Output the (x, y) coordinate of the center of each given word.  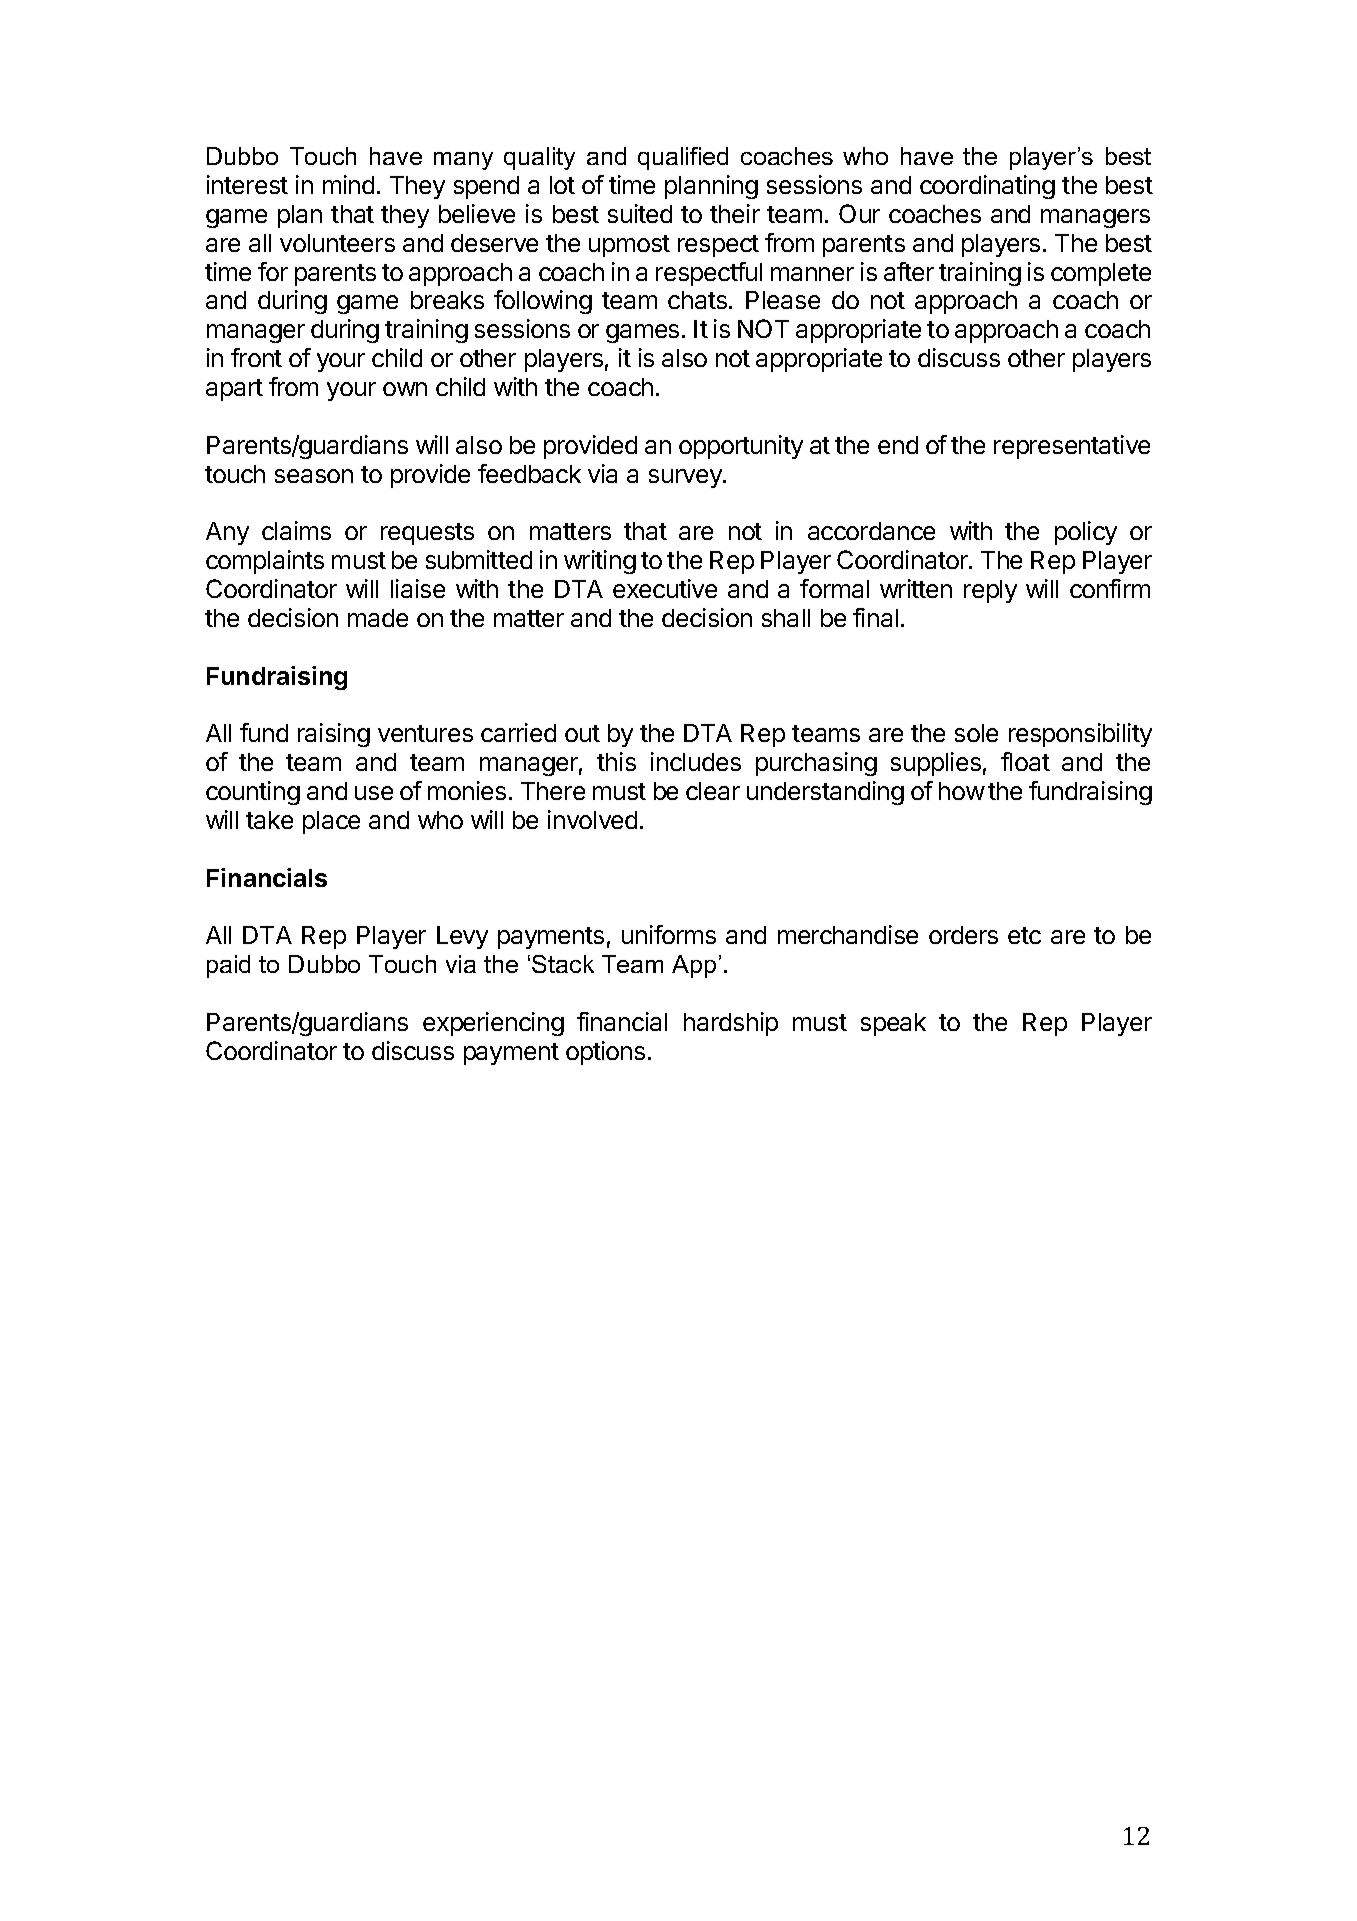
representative (1072, 447)
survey (686, 478)
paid (228, 966)
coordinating (987, 187)
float (1025, 761)
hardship (731, 1024)
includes (696, 761)
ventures (425, 733)
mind (348, 184)
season (314, 476)
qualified (683, 158)
